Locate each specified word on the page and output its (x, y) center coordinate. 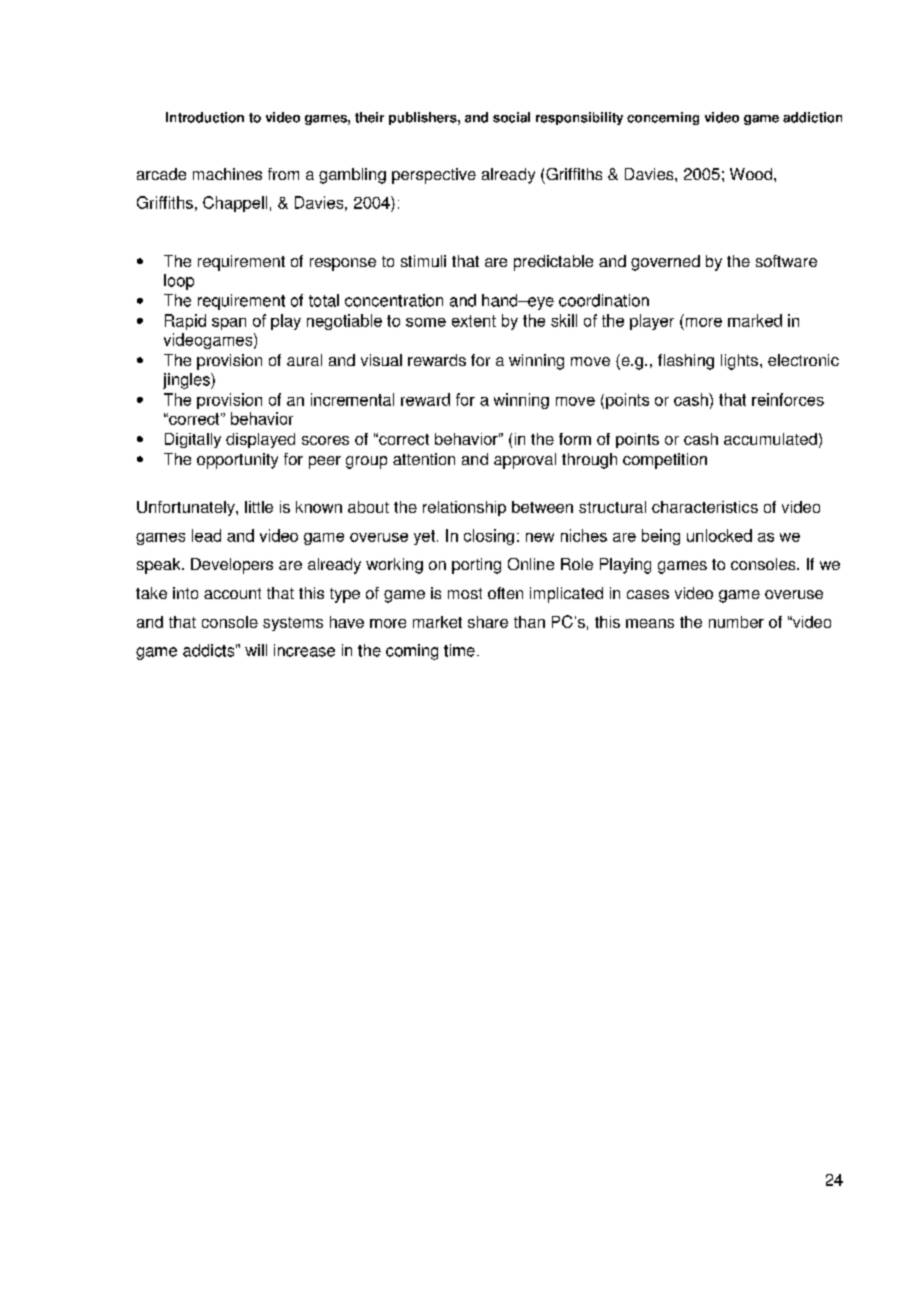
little (259, 507)
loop (179, 282)
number (736, 622)
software (786, 261)
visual (381, 360)
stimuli (423, 261)
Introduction (205, 117)
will (256, 650)
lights (739, 362)
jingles (187, 381)
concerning (663, 118)
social (511, 117)
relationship (464, 508)
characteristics (705, 507)
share (488, 622)
